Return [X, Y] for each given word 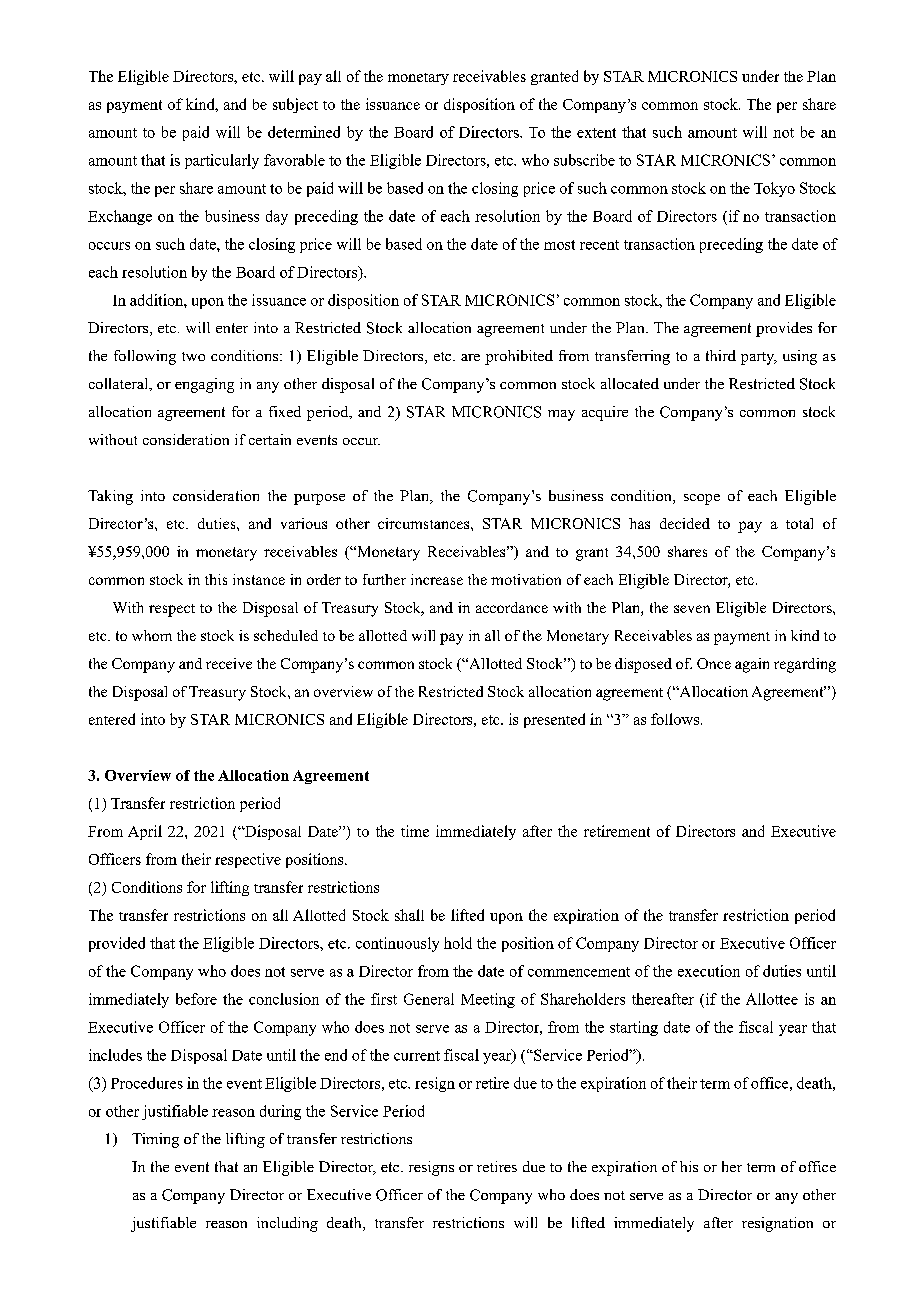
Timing [155, 1140]
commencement [579, 972]
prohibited [519, 357]
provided [117, 944]
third [721, 355]
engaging [204, 385]
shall [409, 915]
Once [714, 663]
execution [709, 971]
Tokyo [774, 189]
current [417, 1056]
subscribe [584, 160]
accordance [512, 607]
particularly [222, 161]
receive [229, 663]
